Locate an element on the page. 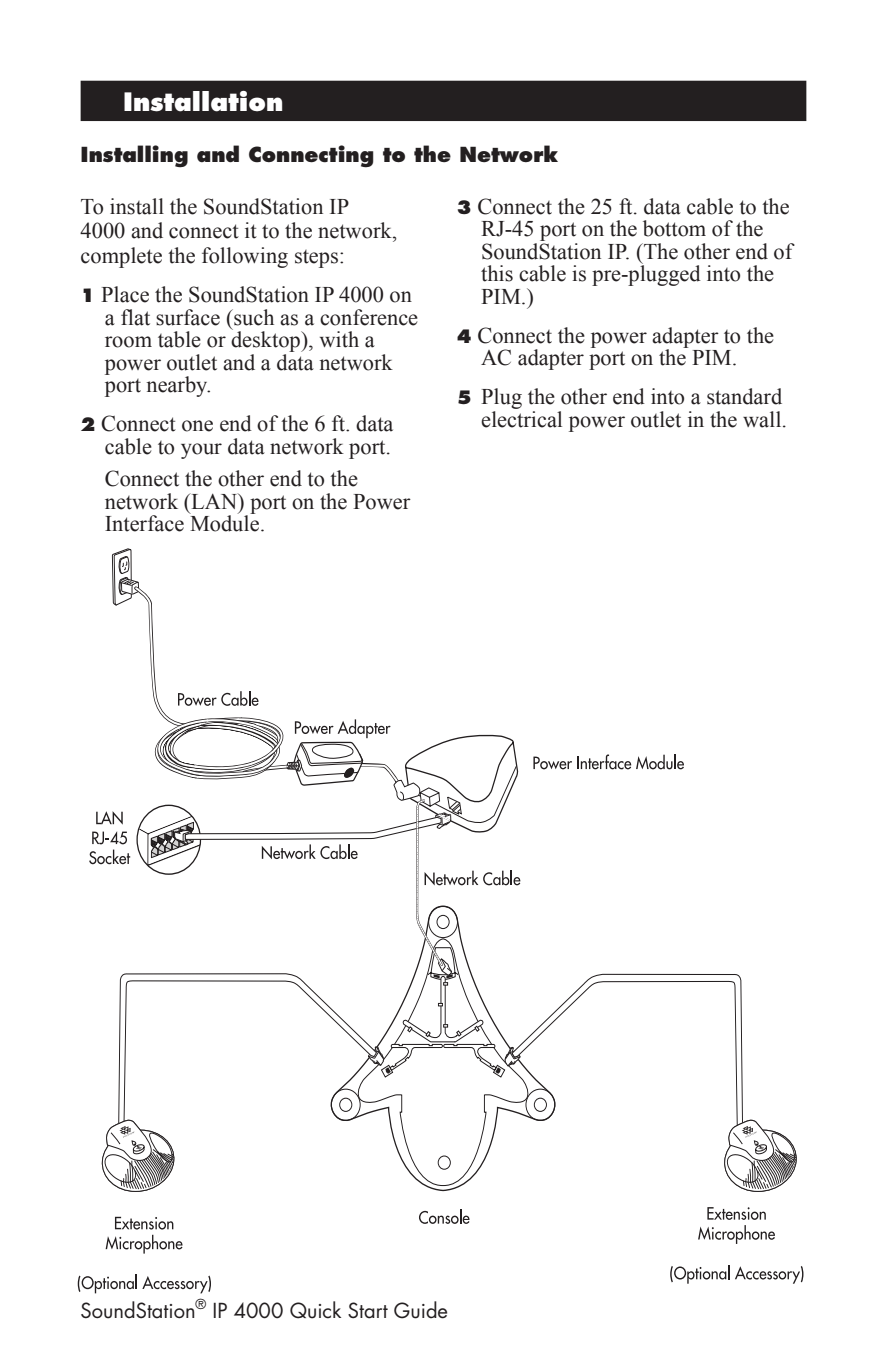 This page has height=1372, width=887. LAN is located at coordinates (214, 501).
